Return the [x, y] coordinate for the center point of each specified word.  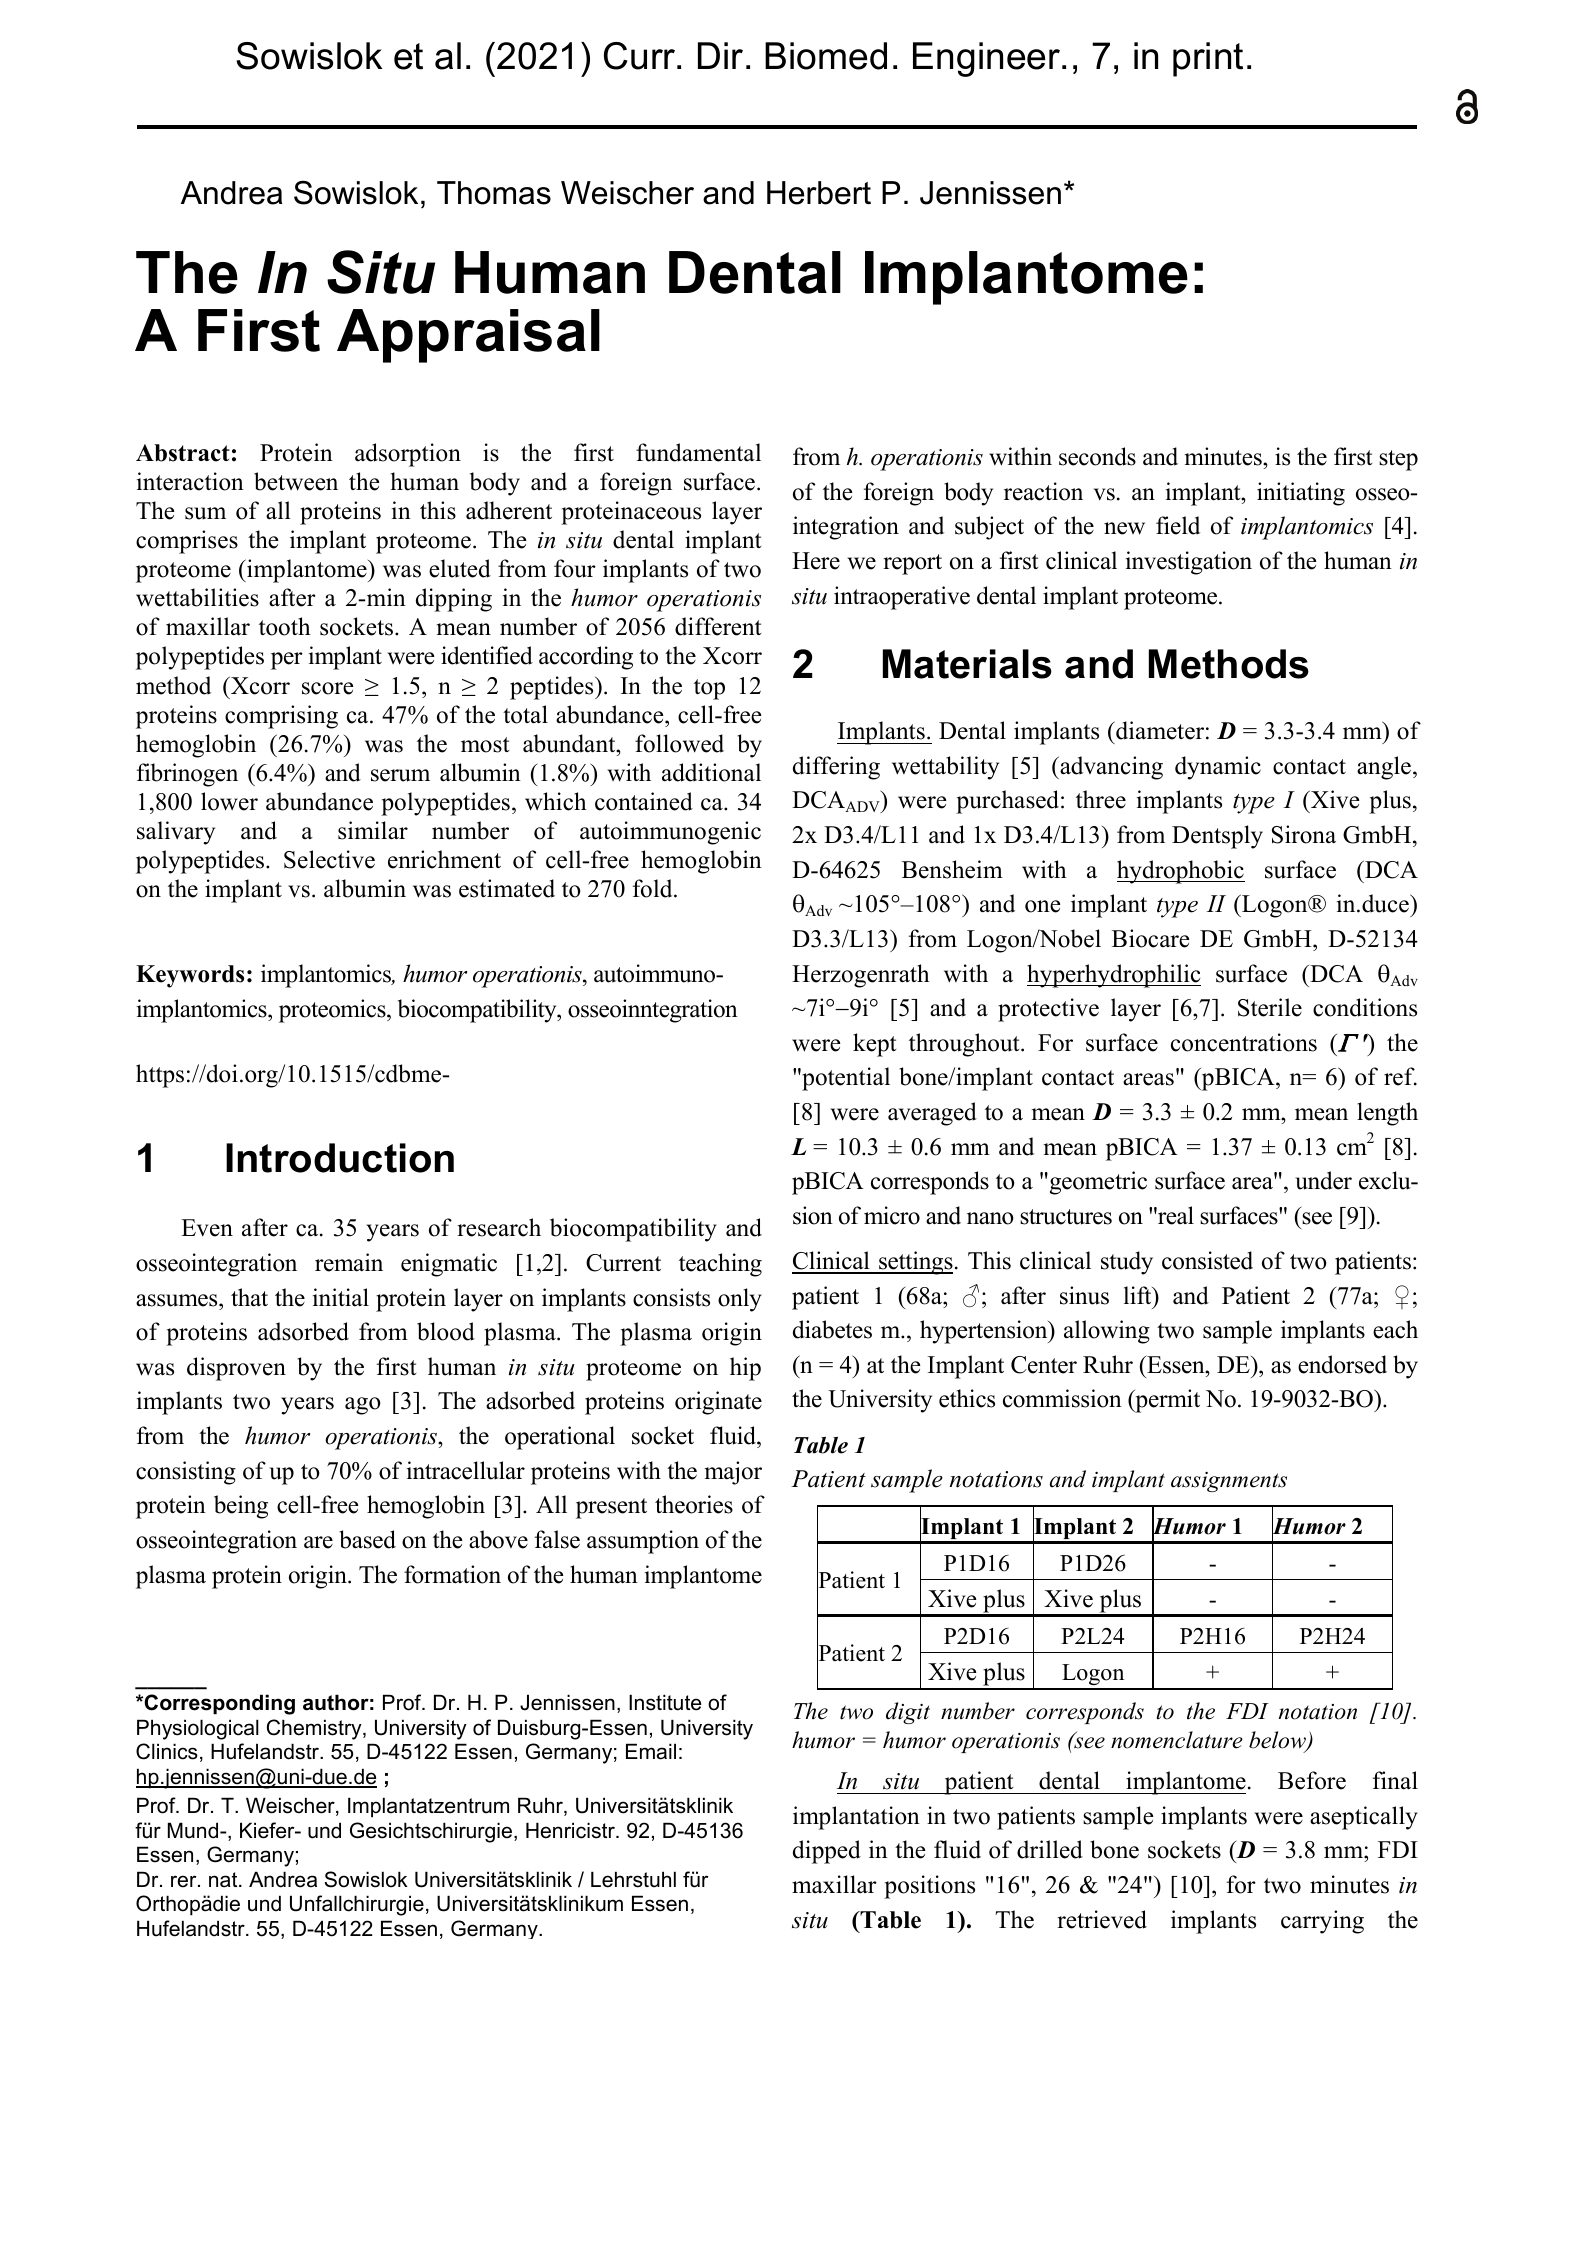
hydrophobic [1181, 872]
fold [654, 888]
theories [694, 1504]
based [367, 1539]
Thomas [494, 193]
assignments [1229, 1482]
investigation [1189, 563]
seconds [1097, 456]
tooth [285, 626]
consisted [1207, 1260]
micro [892, 1215]
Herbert [819, 193]
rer [185, 1881]
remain [349, 1262]
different [718, 626]
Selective [329, 859]
